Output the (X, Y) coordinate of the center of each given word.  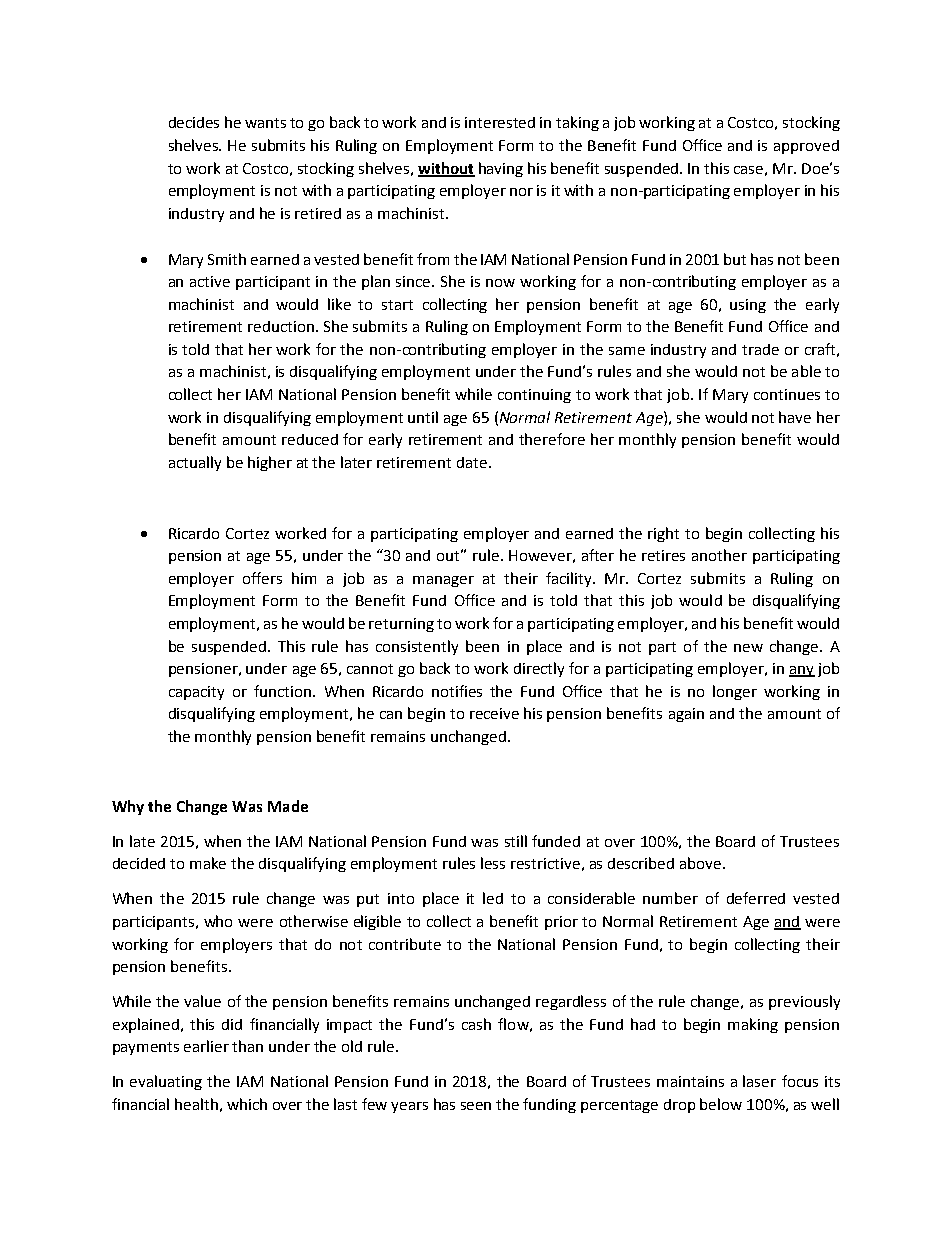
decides (194, 122)
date (472, 462)
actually (195, 463)
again (686, 715)
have (795, 417)
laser (759, 1081)
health (196, 1104)
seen (476, 1106)
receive (494, 713)
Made (288, 806)
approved (806, 147)
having (501, 169)
